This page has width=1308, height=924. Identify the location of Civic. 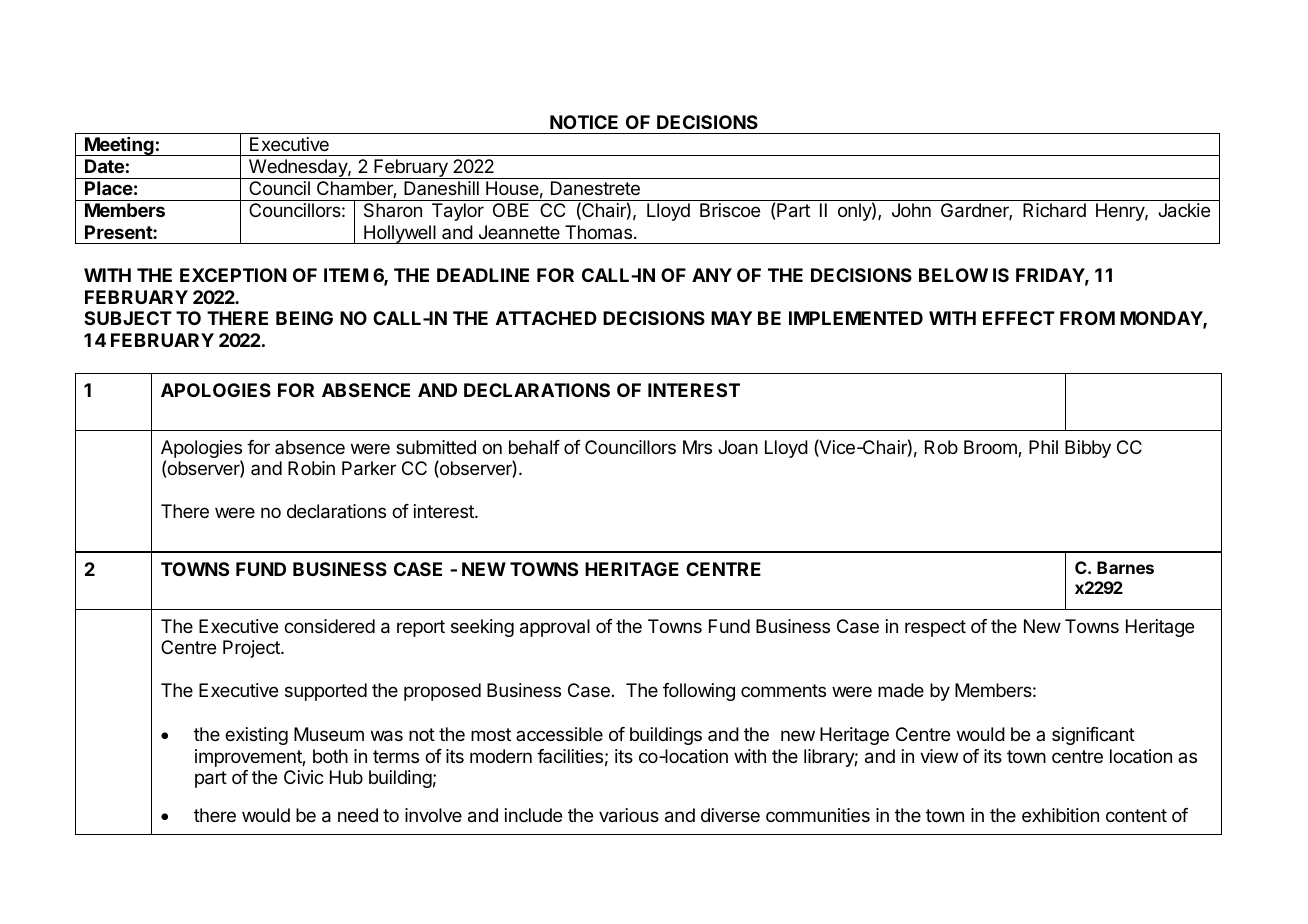
(304, 777).
